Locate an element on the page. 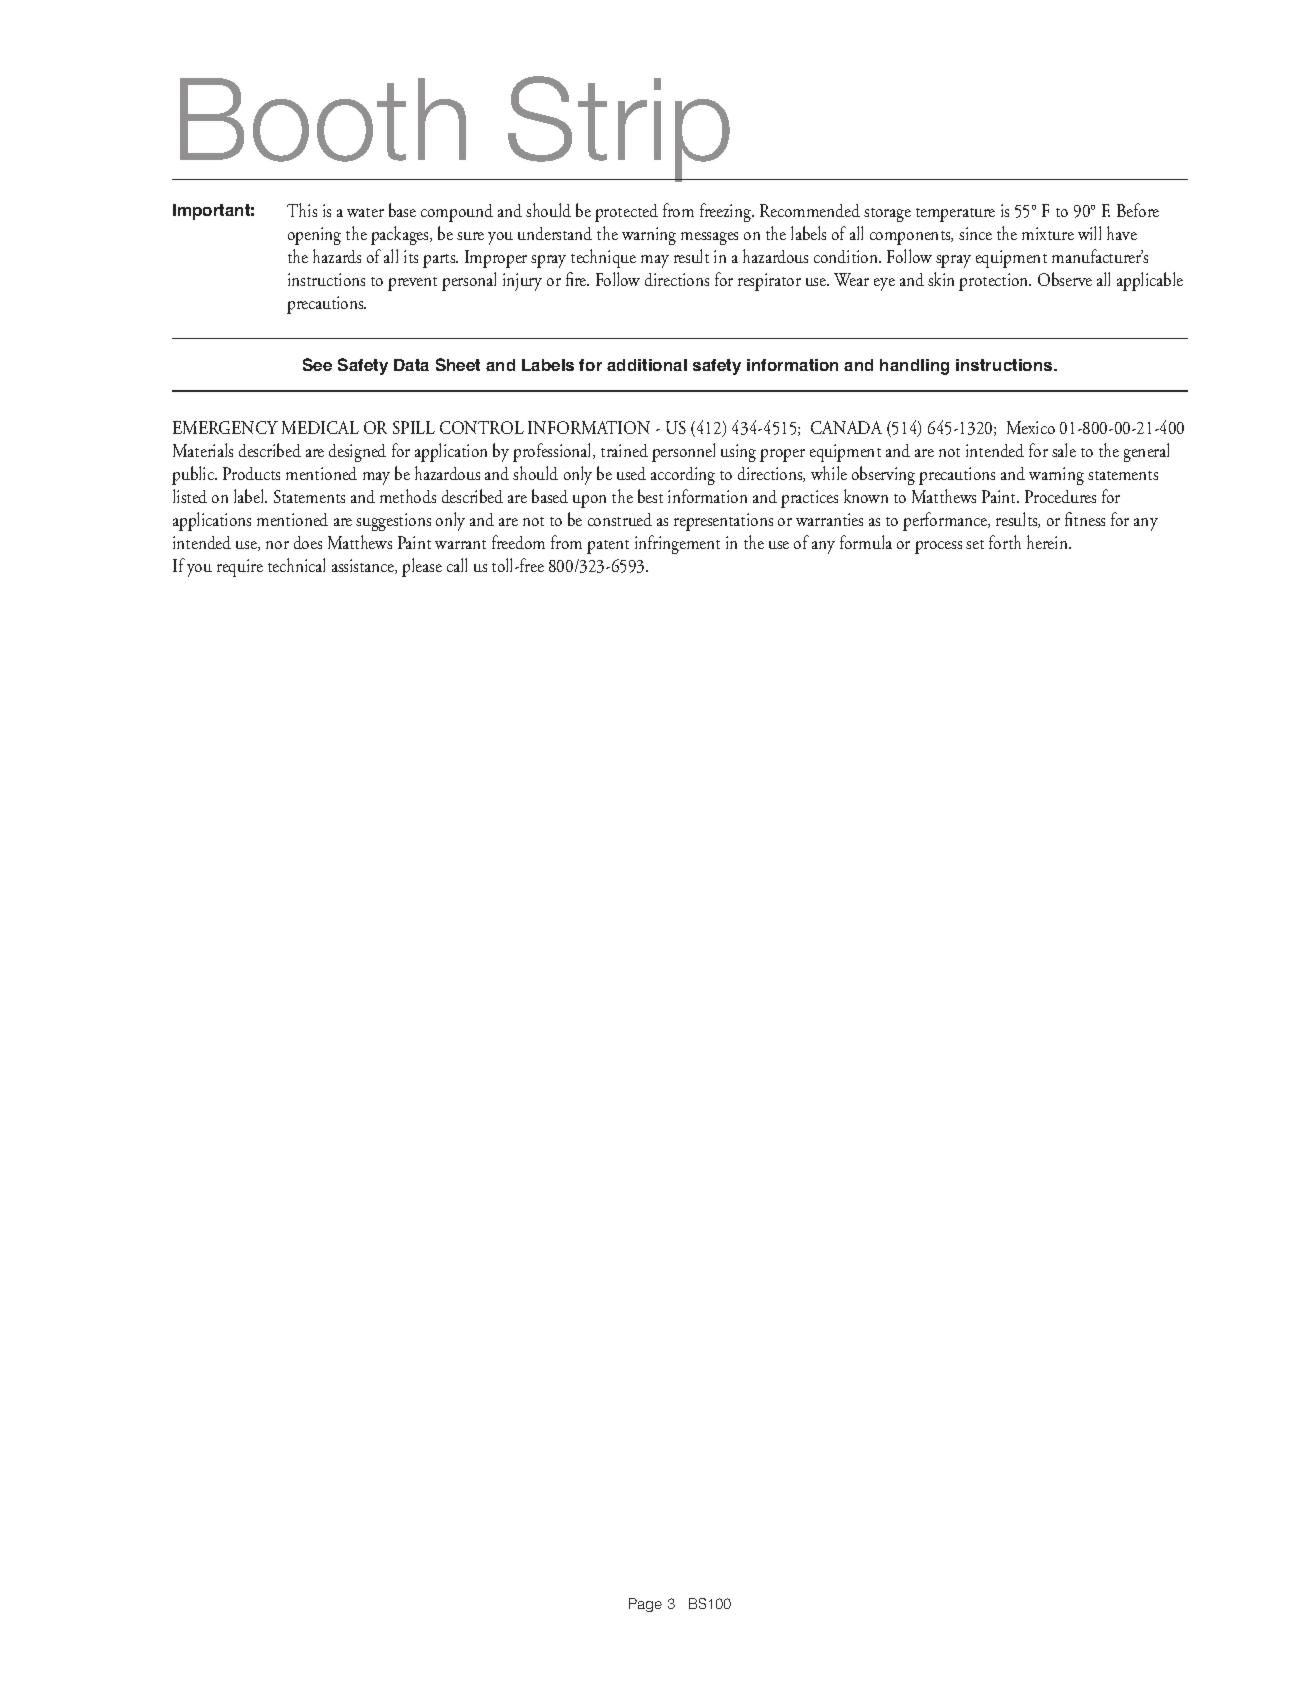 The height and width of the document is (1686, 1303). process is located at coordinates (938, 547).
